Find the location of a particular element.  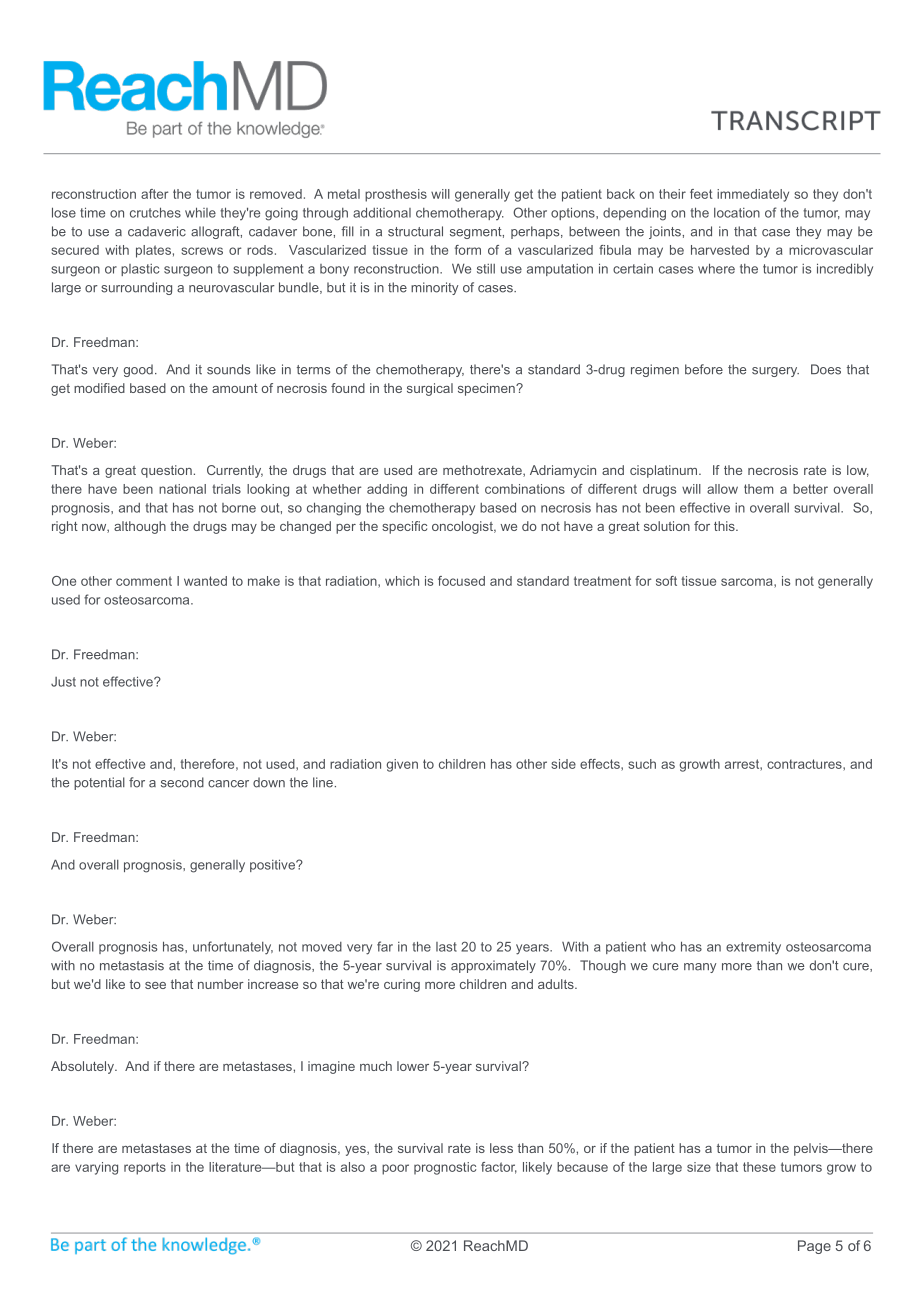

this is located at coordinates (725, 526).
